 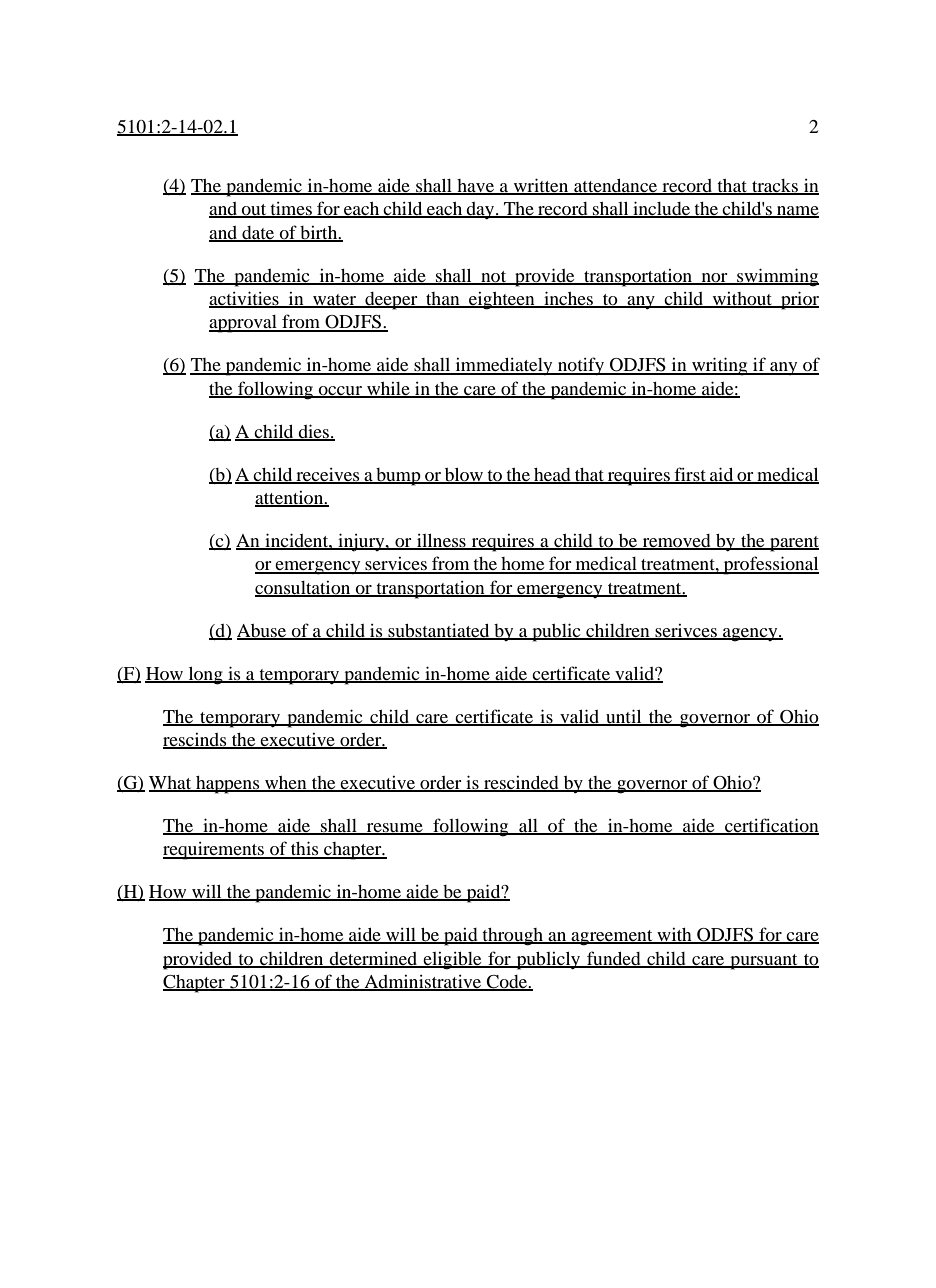 I want to click on long, so click(x=205, y=676).
